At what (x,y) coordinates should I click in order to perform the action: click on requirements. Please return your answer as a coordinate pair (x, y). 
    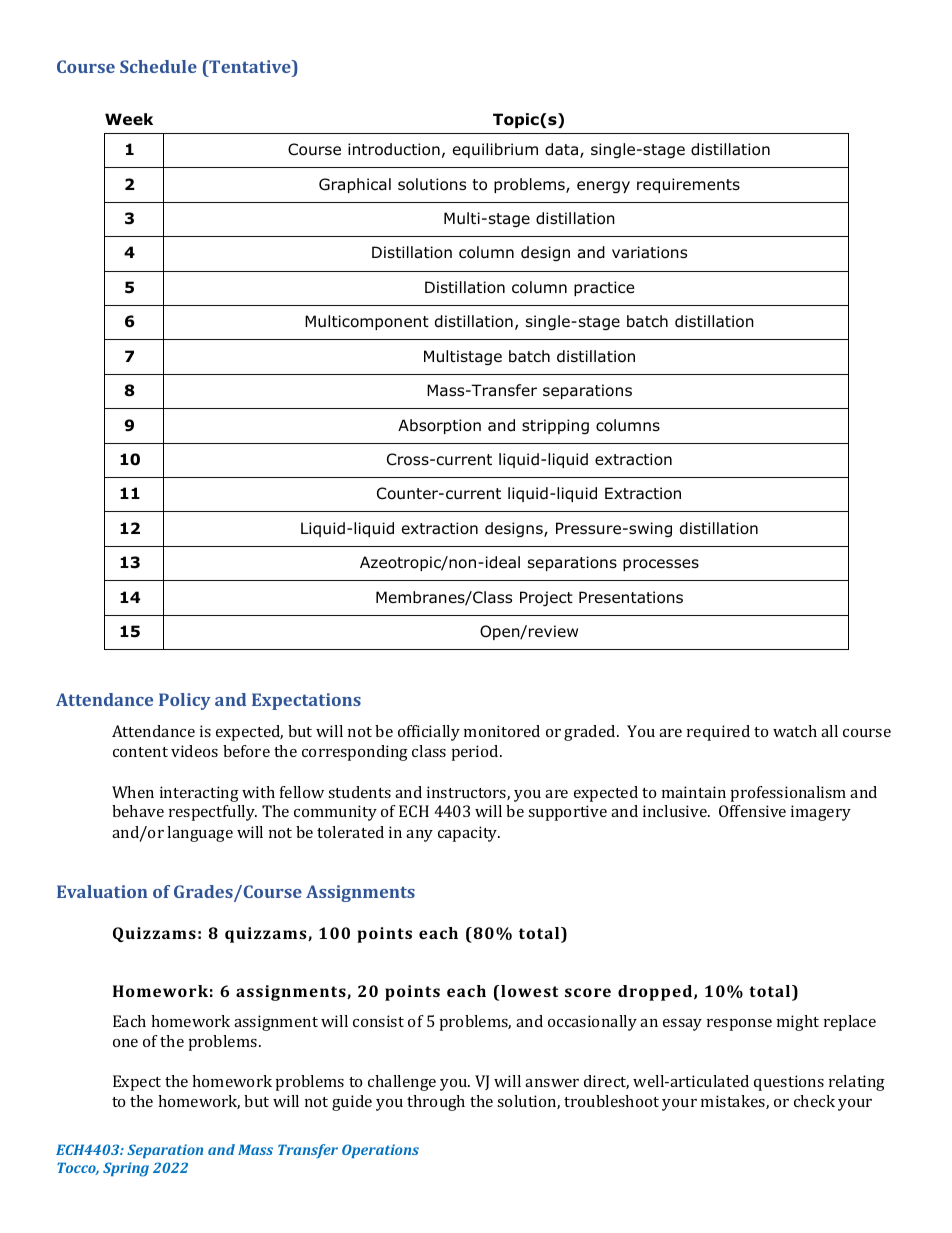
    Looking at the image, I should click on (688, 185).
